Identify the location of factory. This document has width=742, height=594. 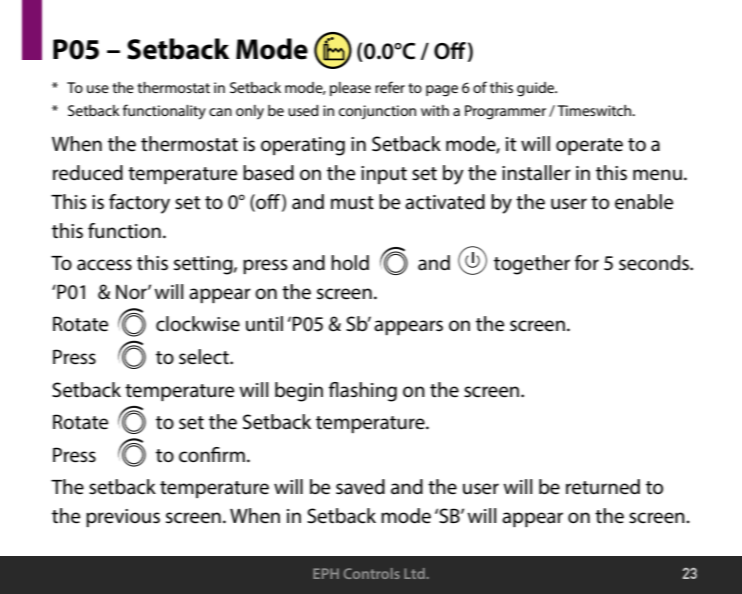
(139, 204).
